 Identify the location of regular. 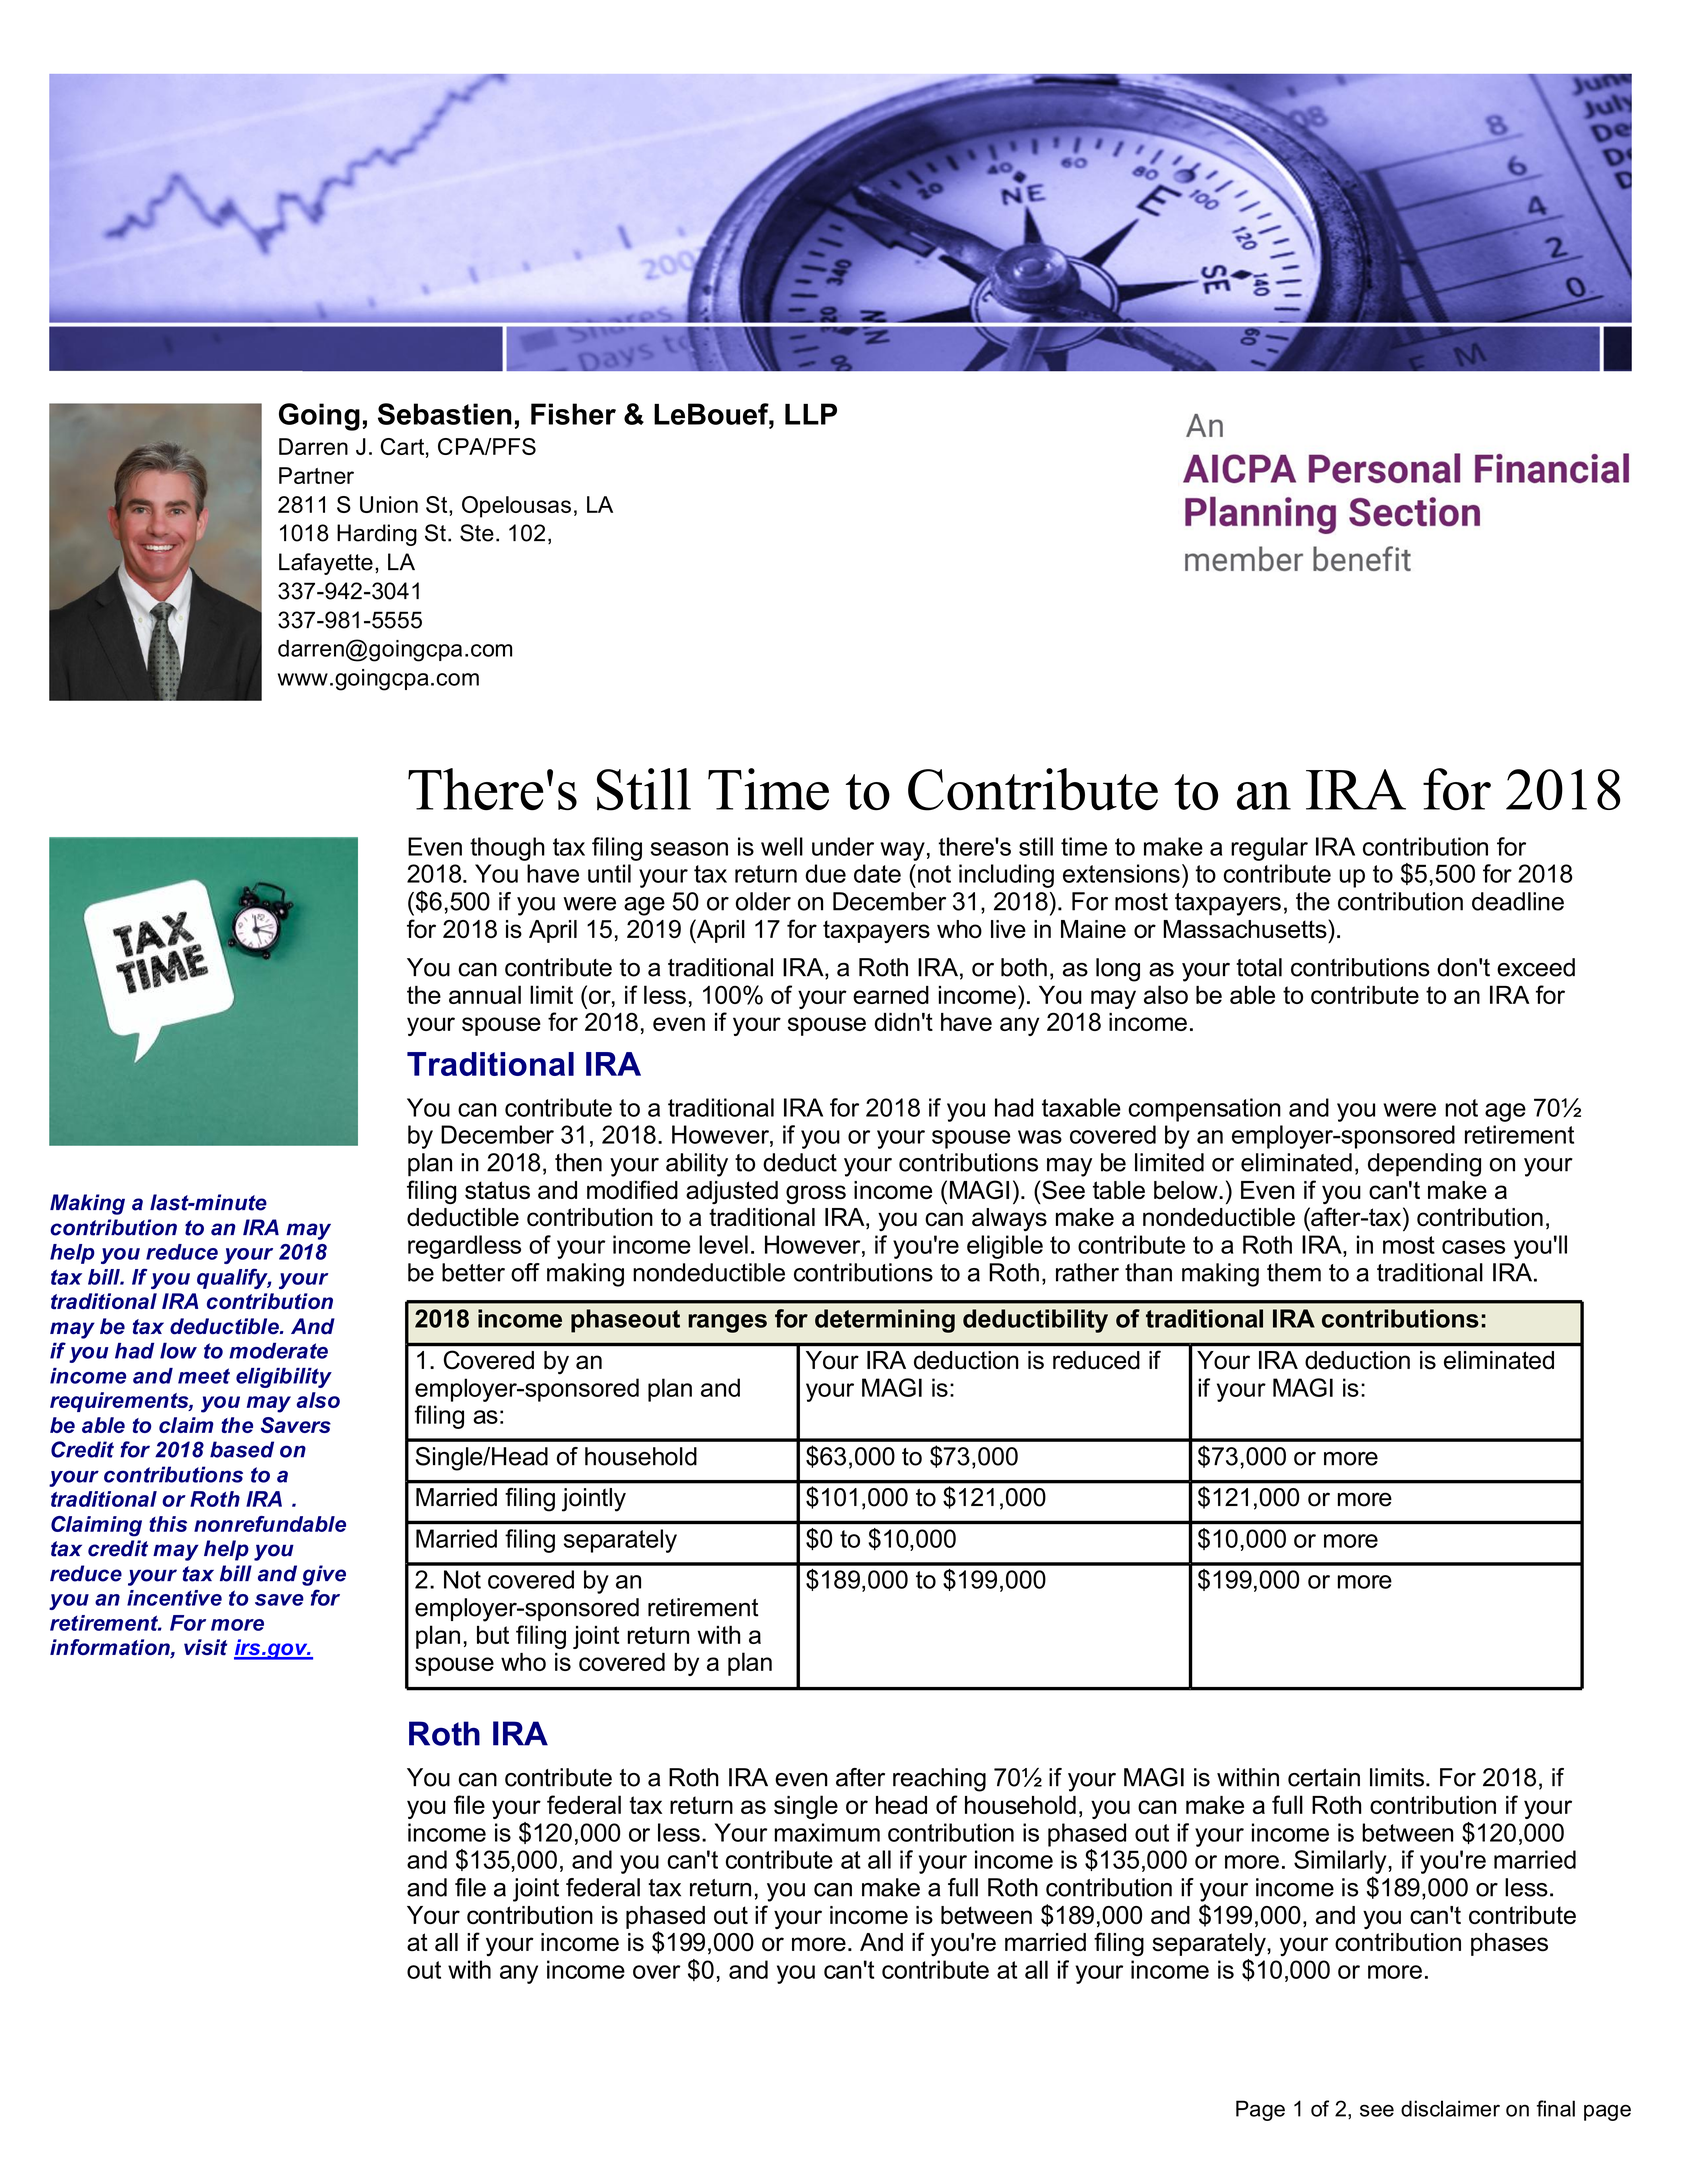
(1269, 849).
